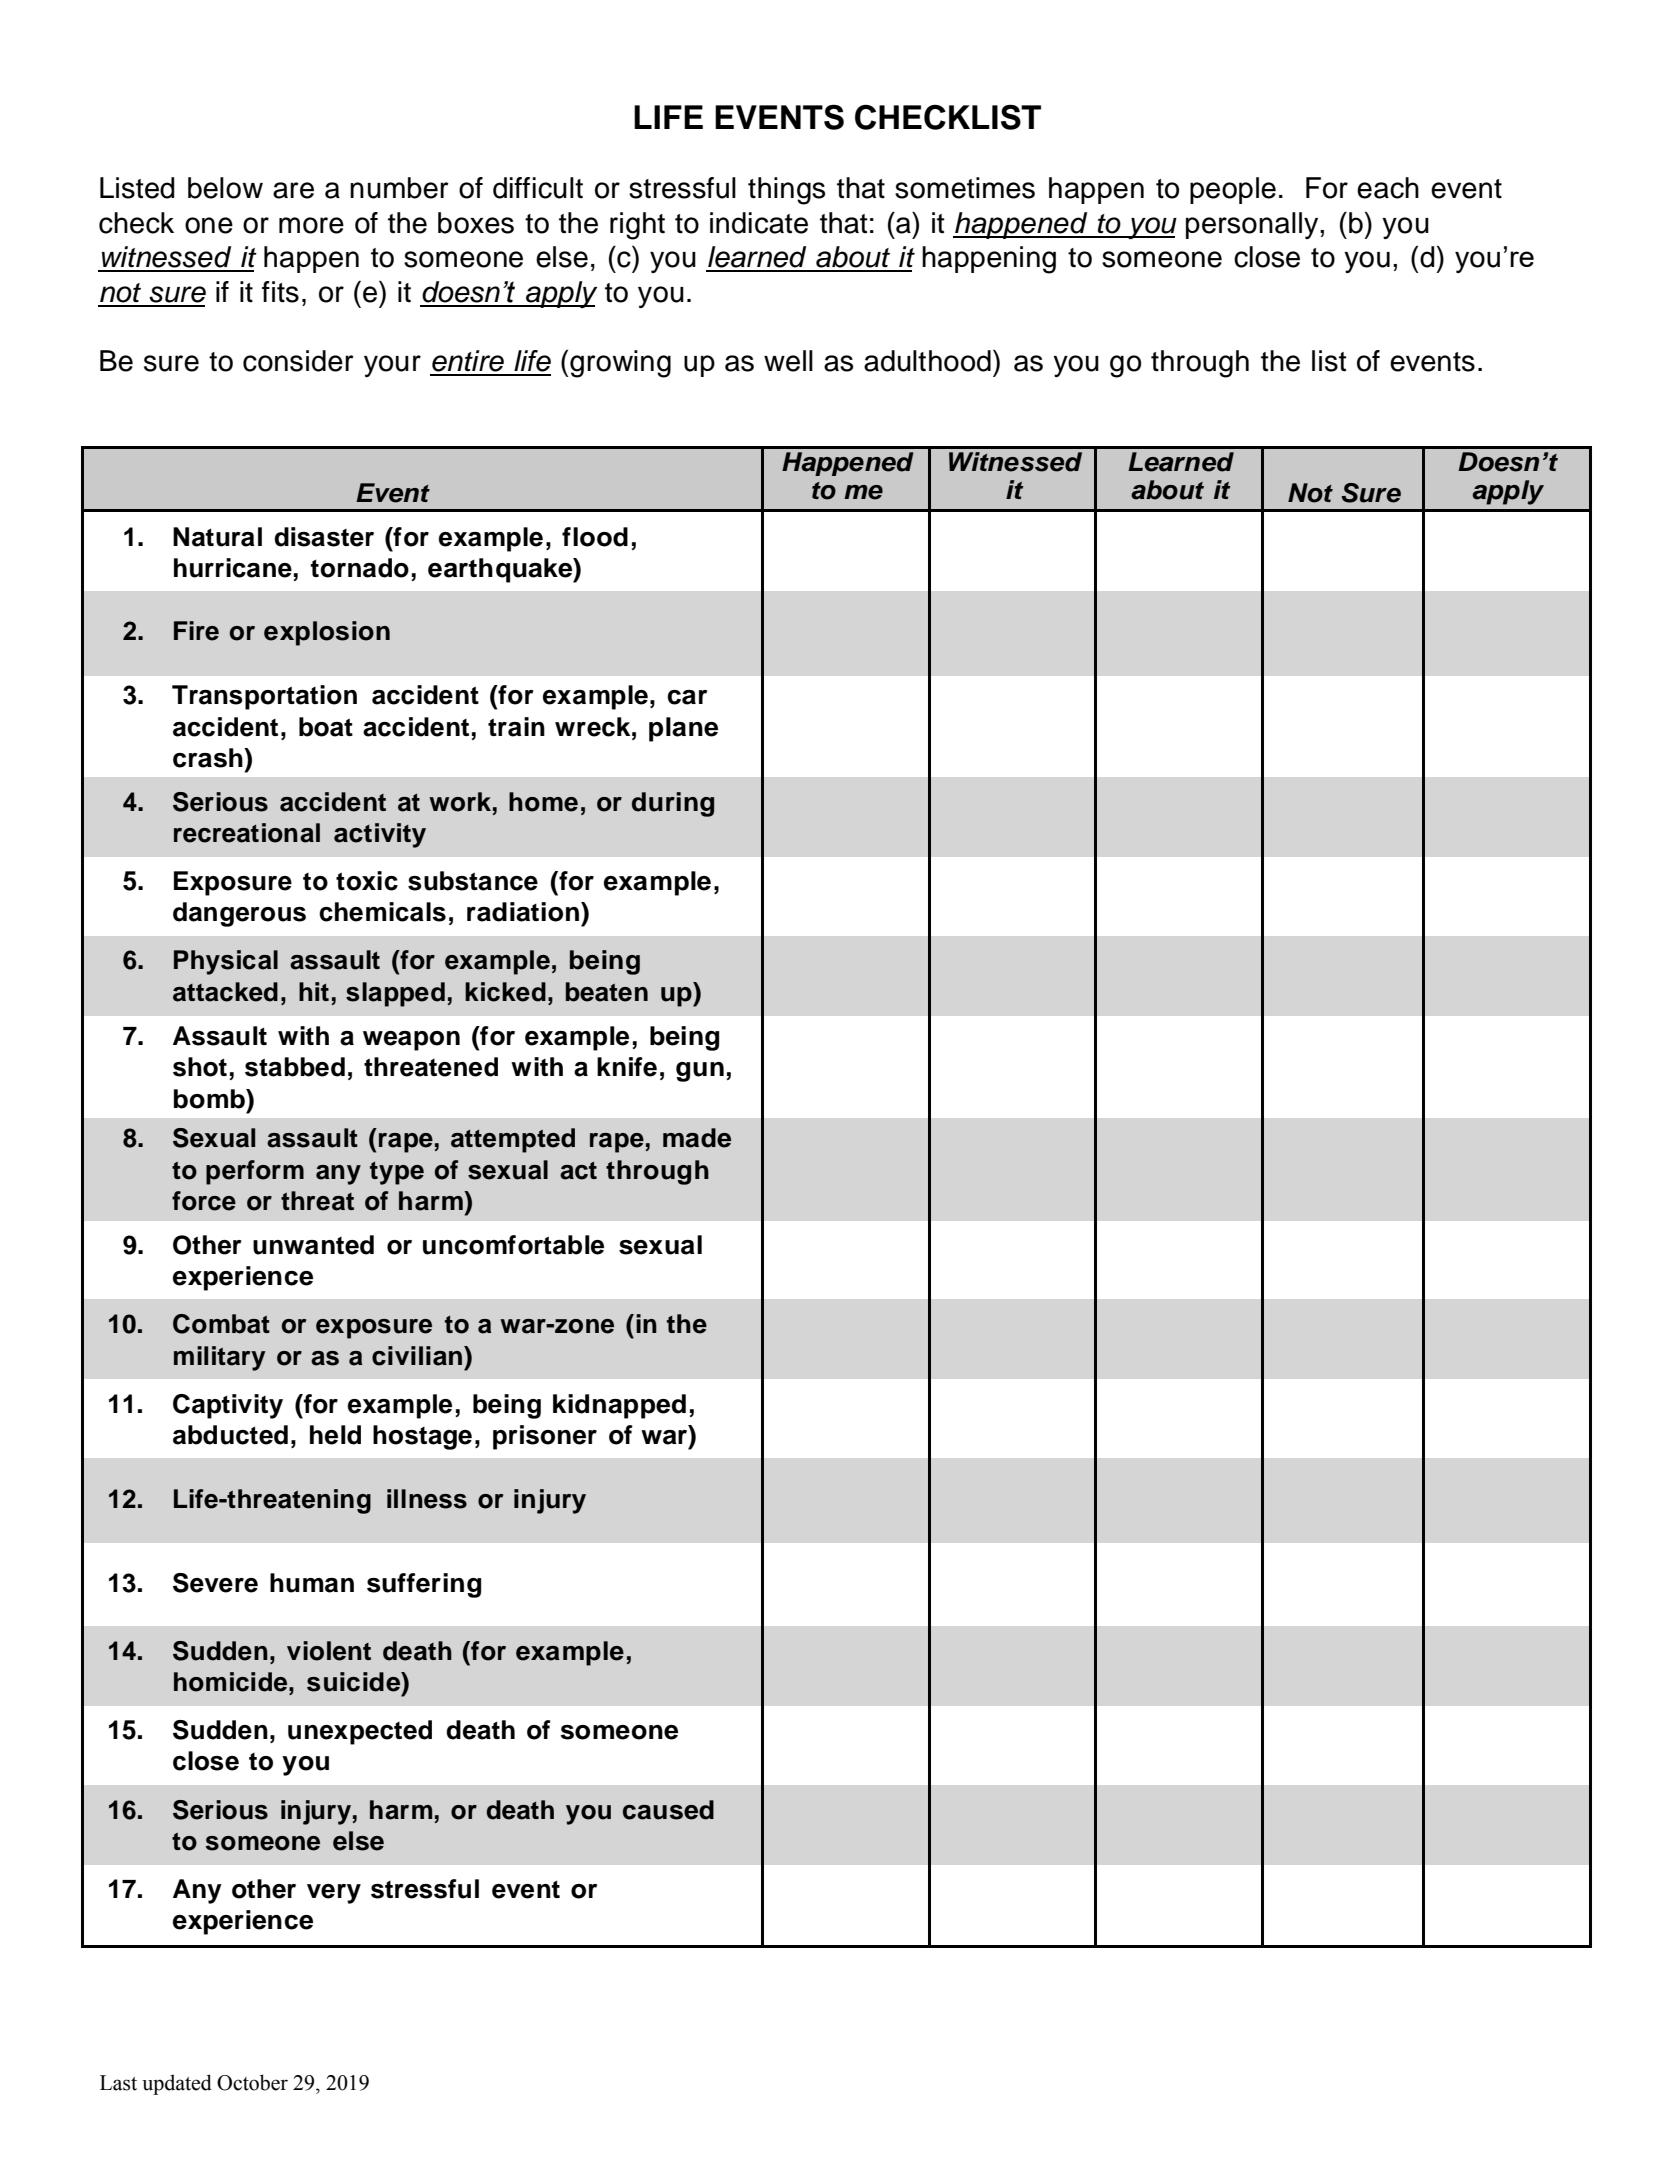 Image resolution: width=1674 pixels, height=2167 pixels. I want to click on indicate, so click(759, 223).
